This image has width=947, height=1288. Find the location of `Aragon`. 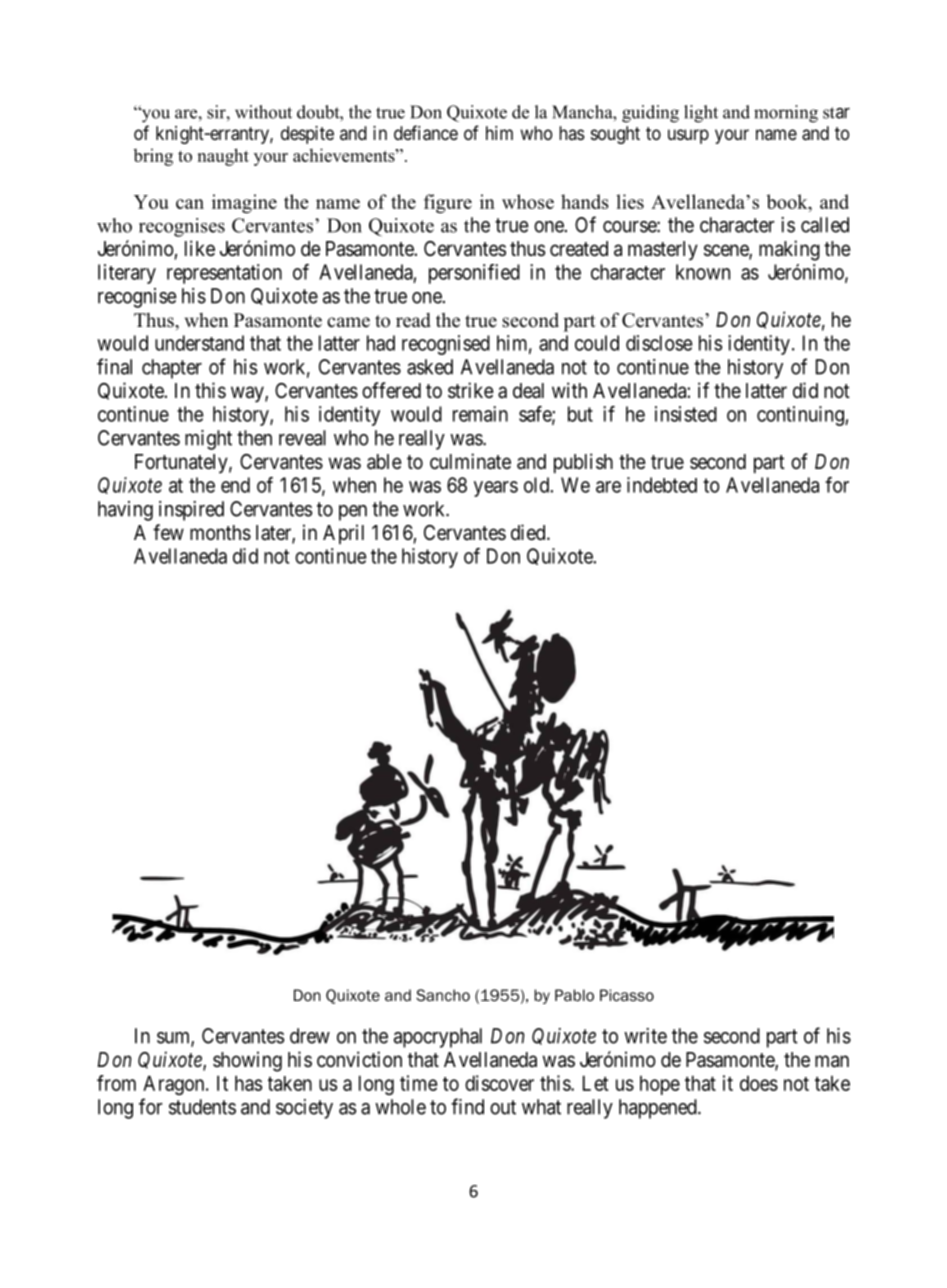

Aragon is located at coordinates (175, 1085).
